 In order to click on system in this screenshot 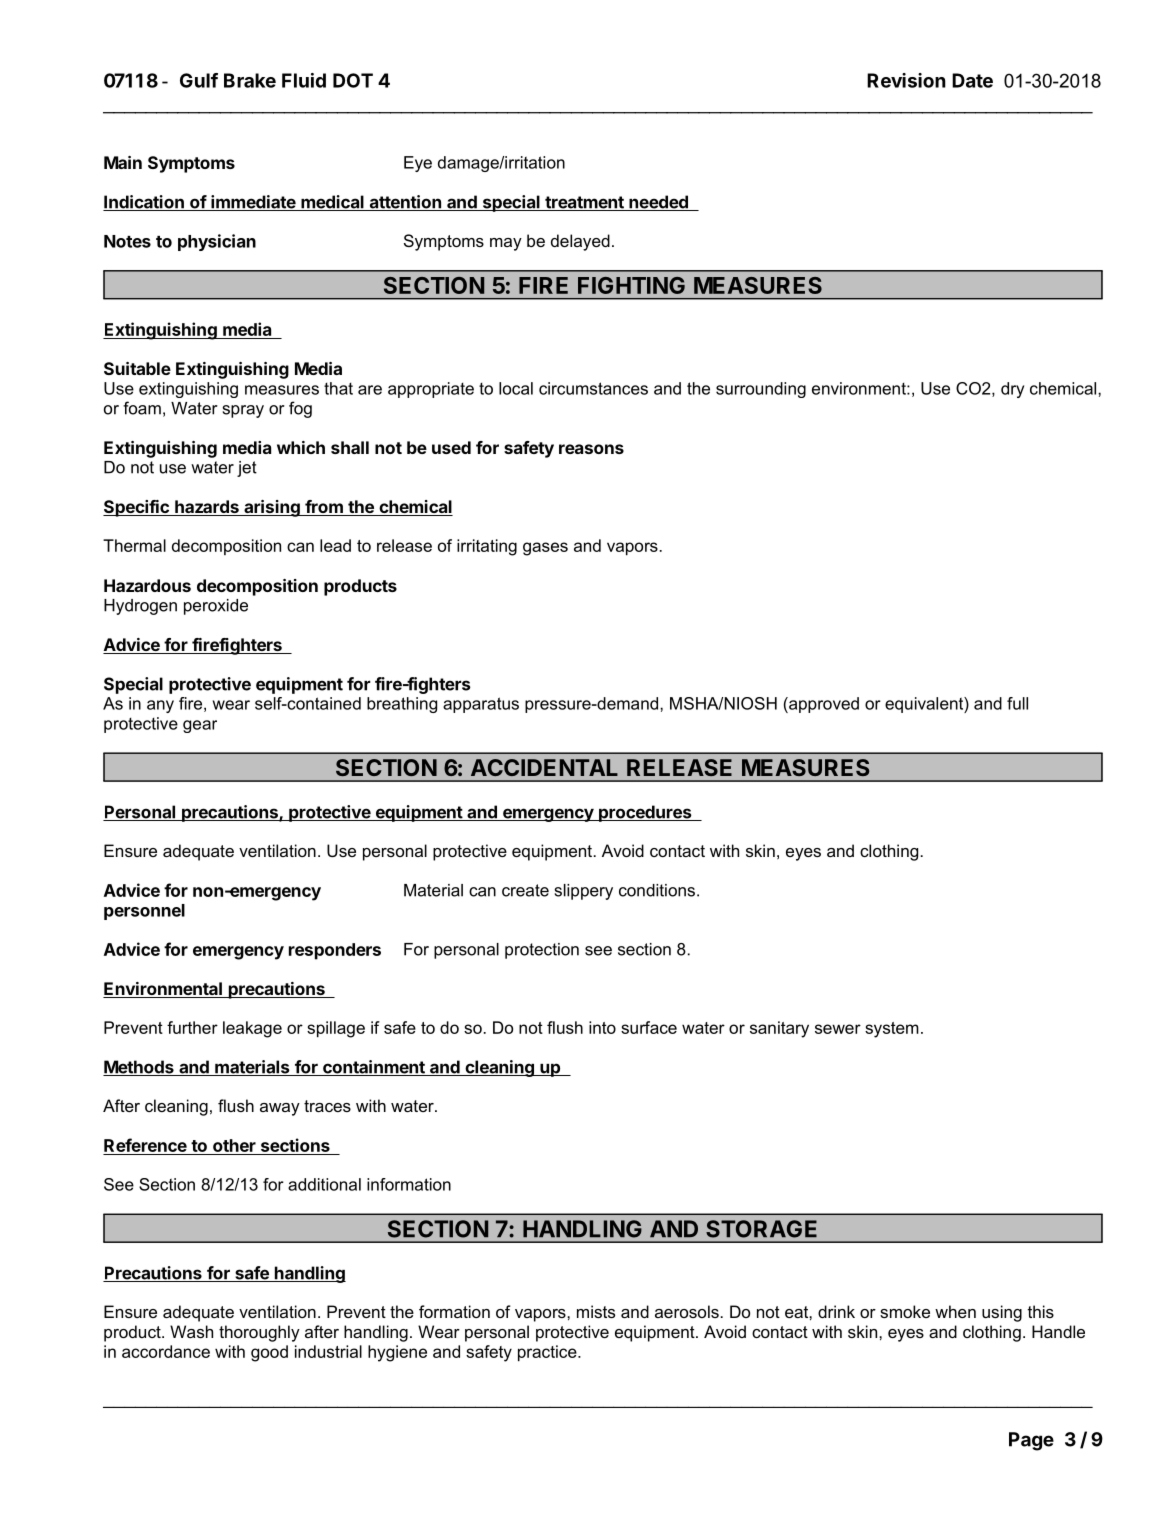, I will do `click(892, 1030)`.
